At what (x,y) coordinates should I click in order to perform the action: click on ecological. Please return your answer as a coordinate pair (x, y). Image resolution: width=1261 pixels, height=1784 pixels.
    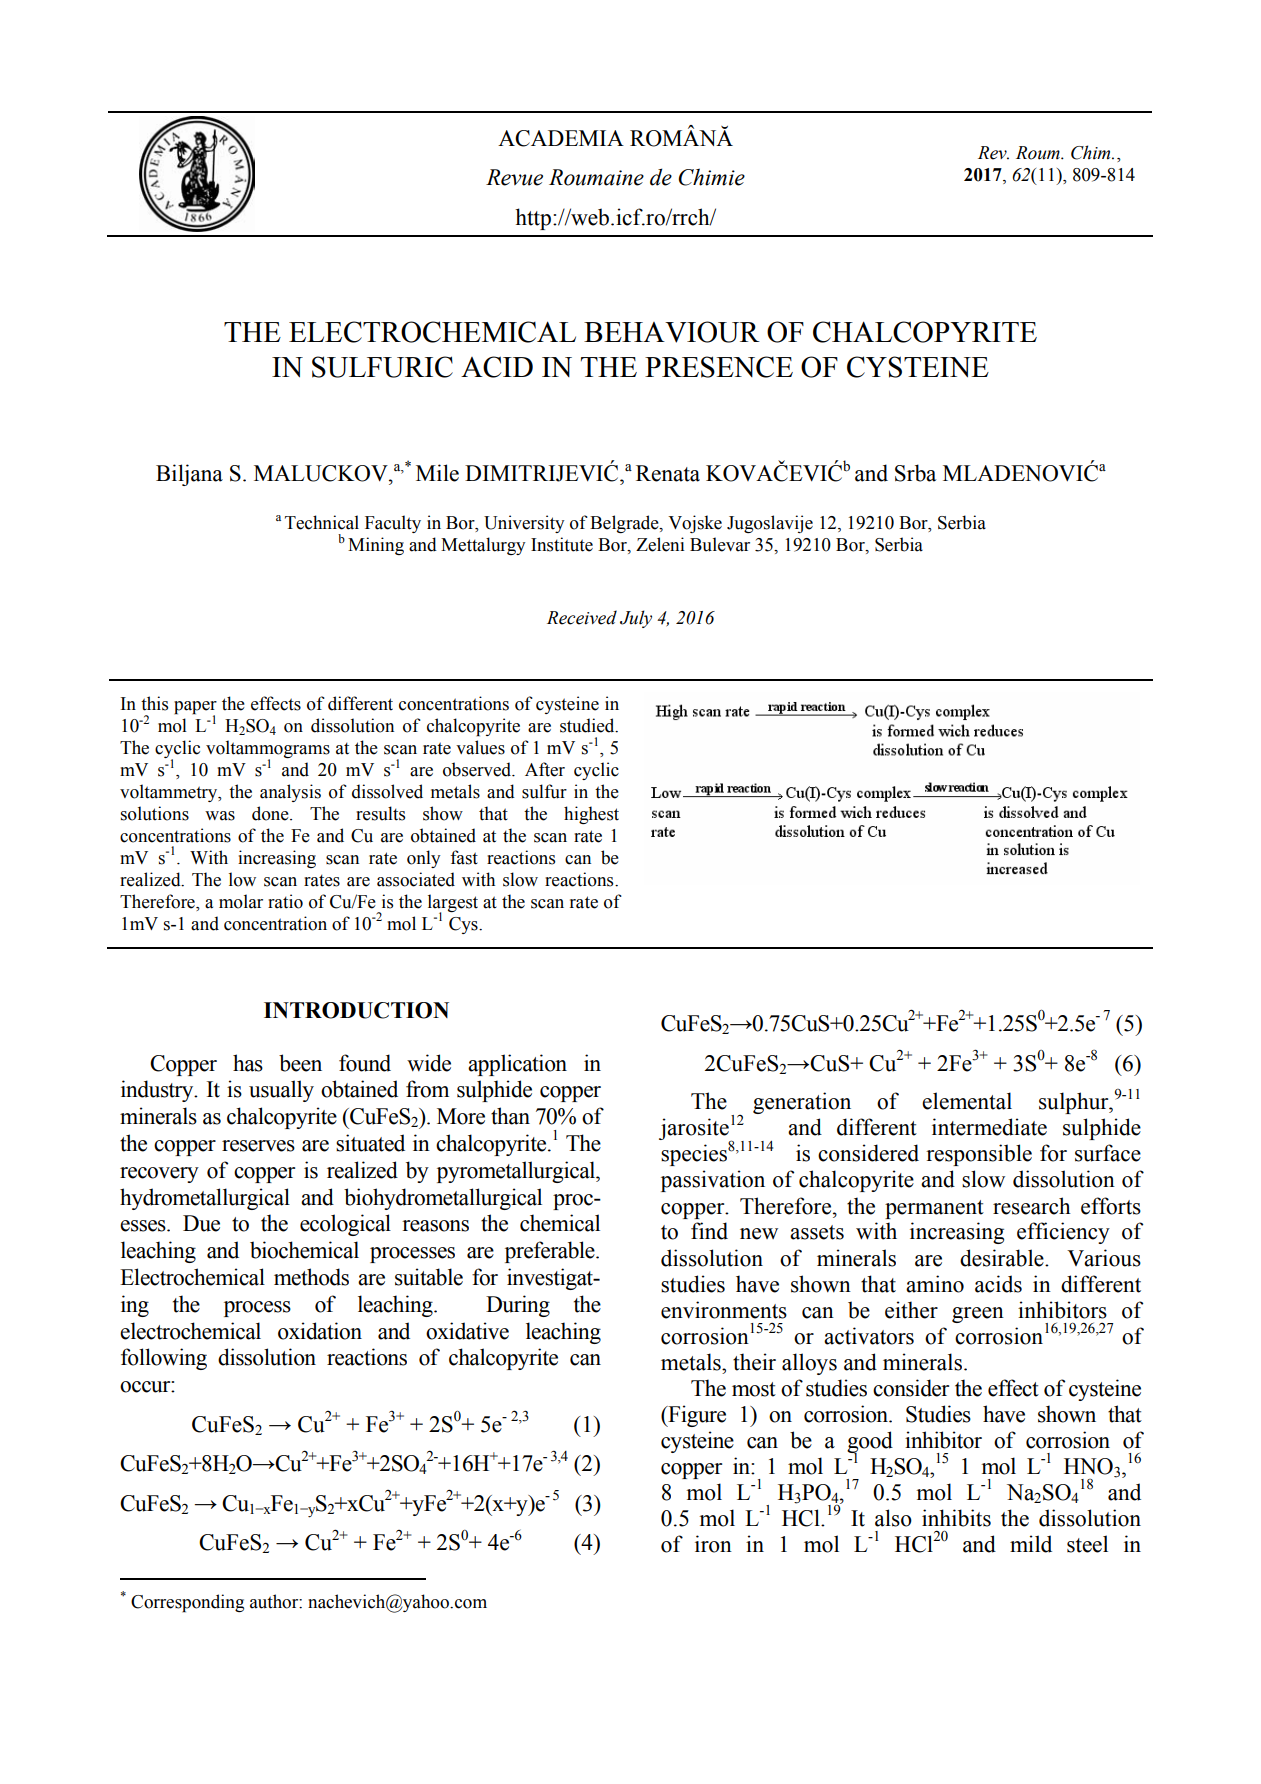
    Looking at the image, I should click on (345, 1225).
